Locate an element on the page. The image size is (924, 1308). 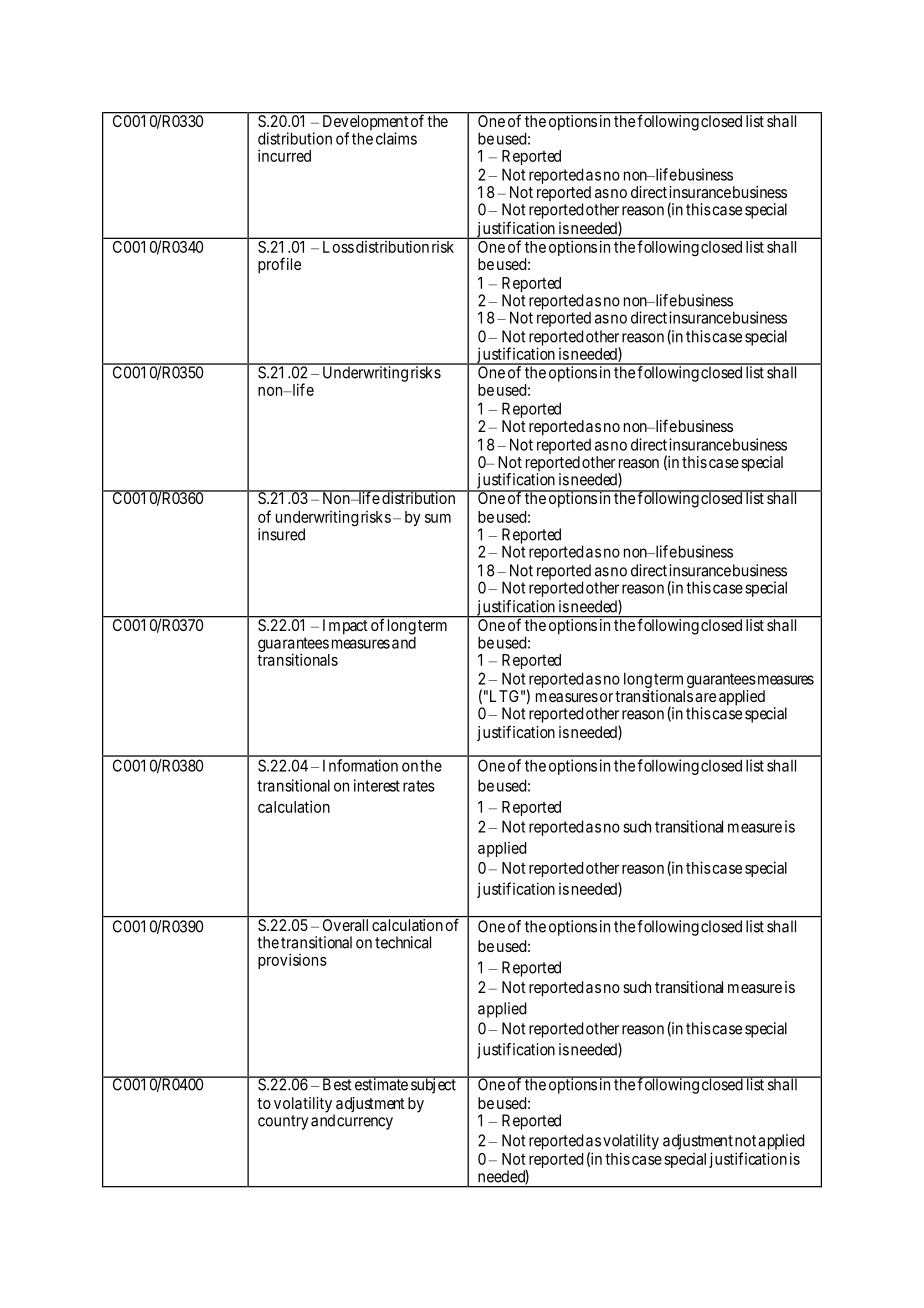
Best is located at coordinates (337, 1084).
